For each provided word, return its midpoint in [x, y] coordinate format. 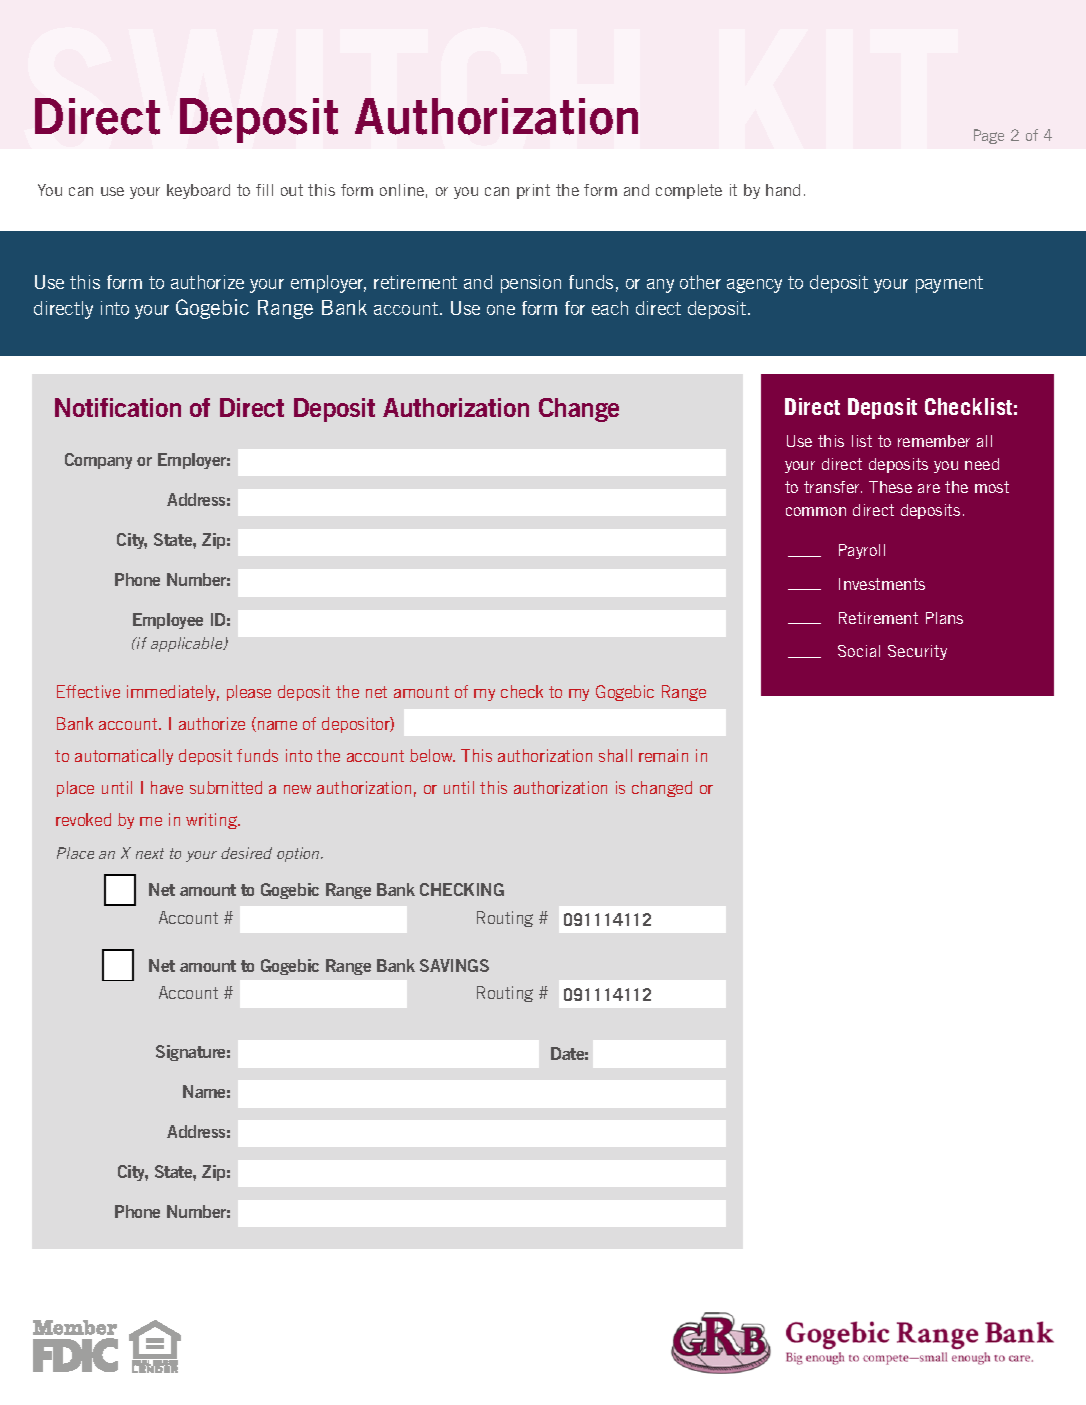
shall [615, 755]
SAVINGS [454, 965]
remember [934, 441]
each [610, 308]
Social [859, 651]
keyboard [198, 191]
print [533, 191]
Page [989, 136]
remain [663, 755]
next [150, 853]
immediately [173, 693]
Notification [118, 407]
